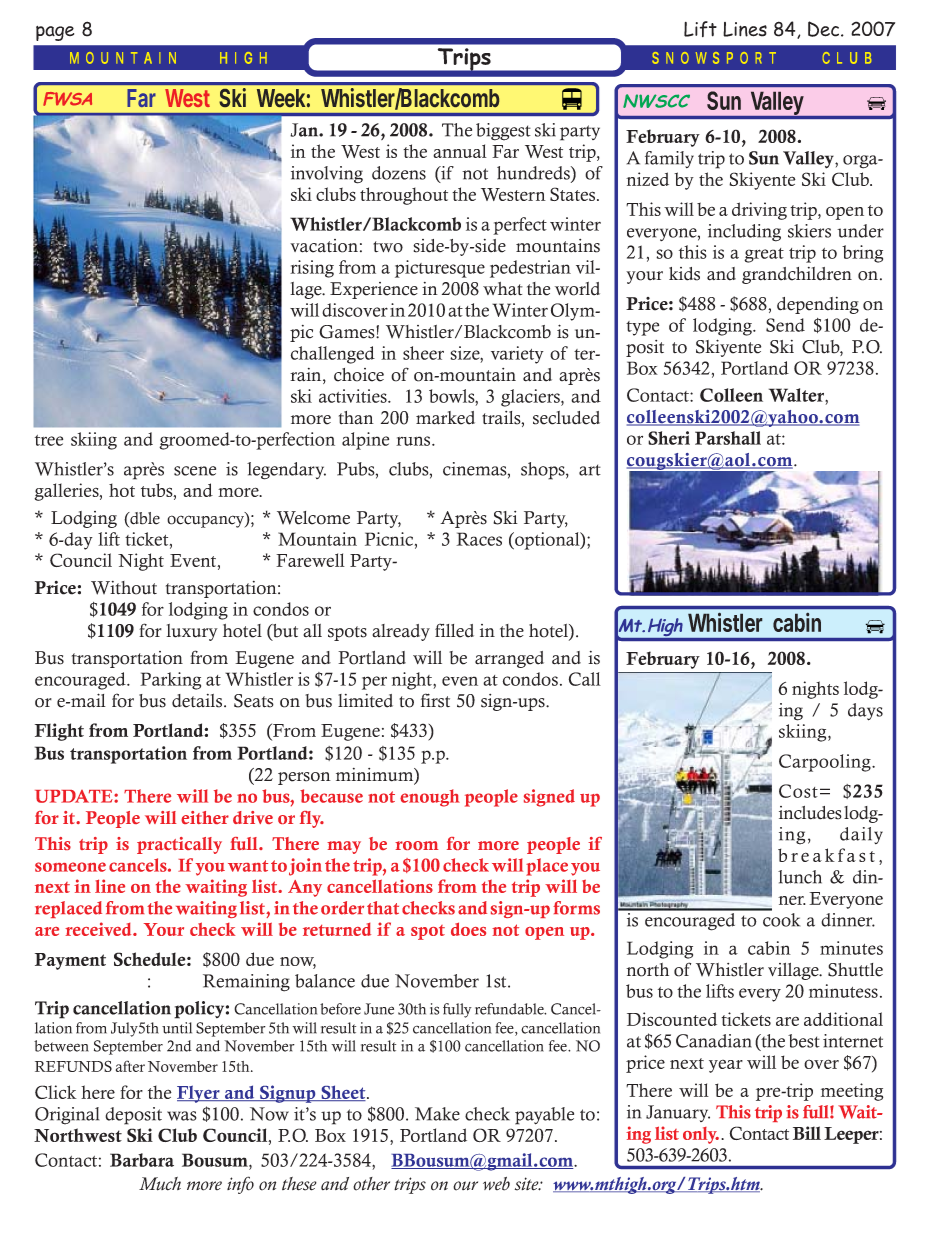 The width and height of the screenshot is (952, 1233). What do you see at coordinates (807, 1133) in the screenshot?
I see `Bill` at bounding box center [807, 1133].
